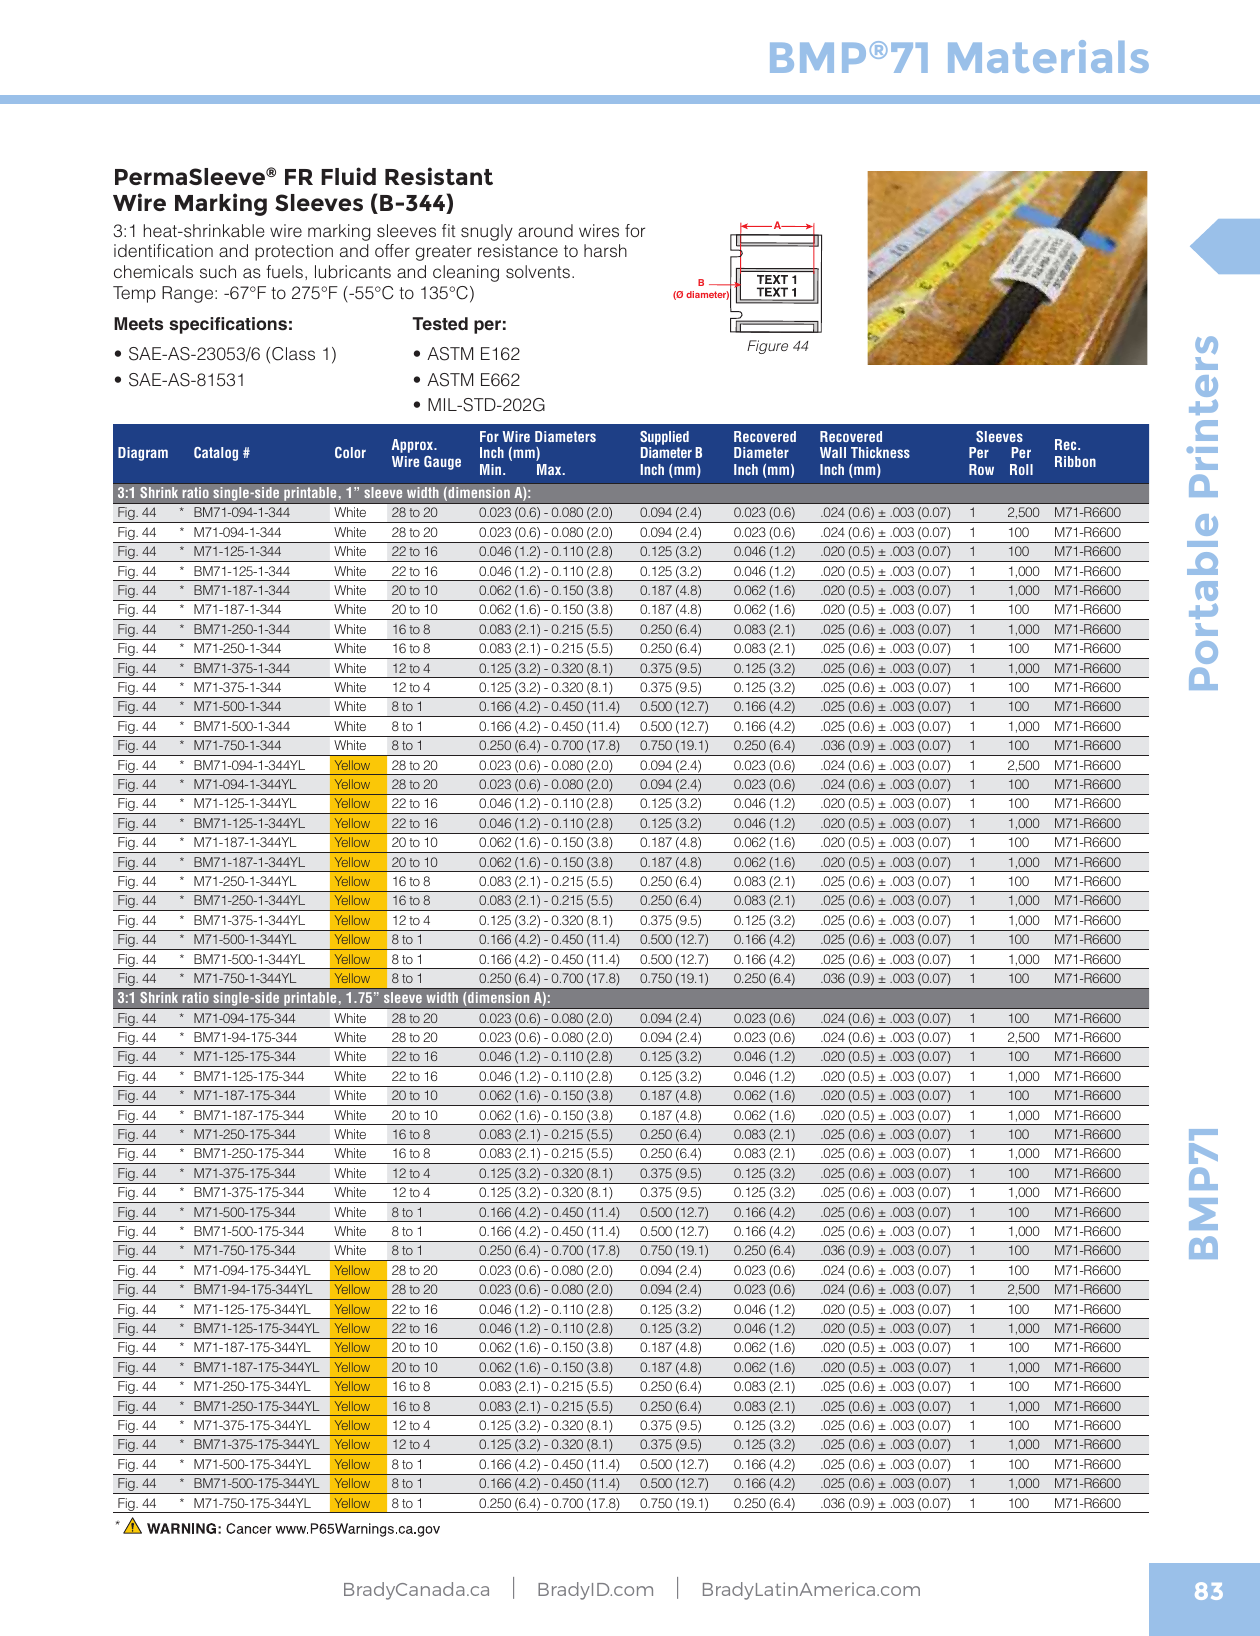 This screenshot has width=1260, height=1636. I want to click on Thickness, so click(880, 452).
